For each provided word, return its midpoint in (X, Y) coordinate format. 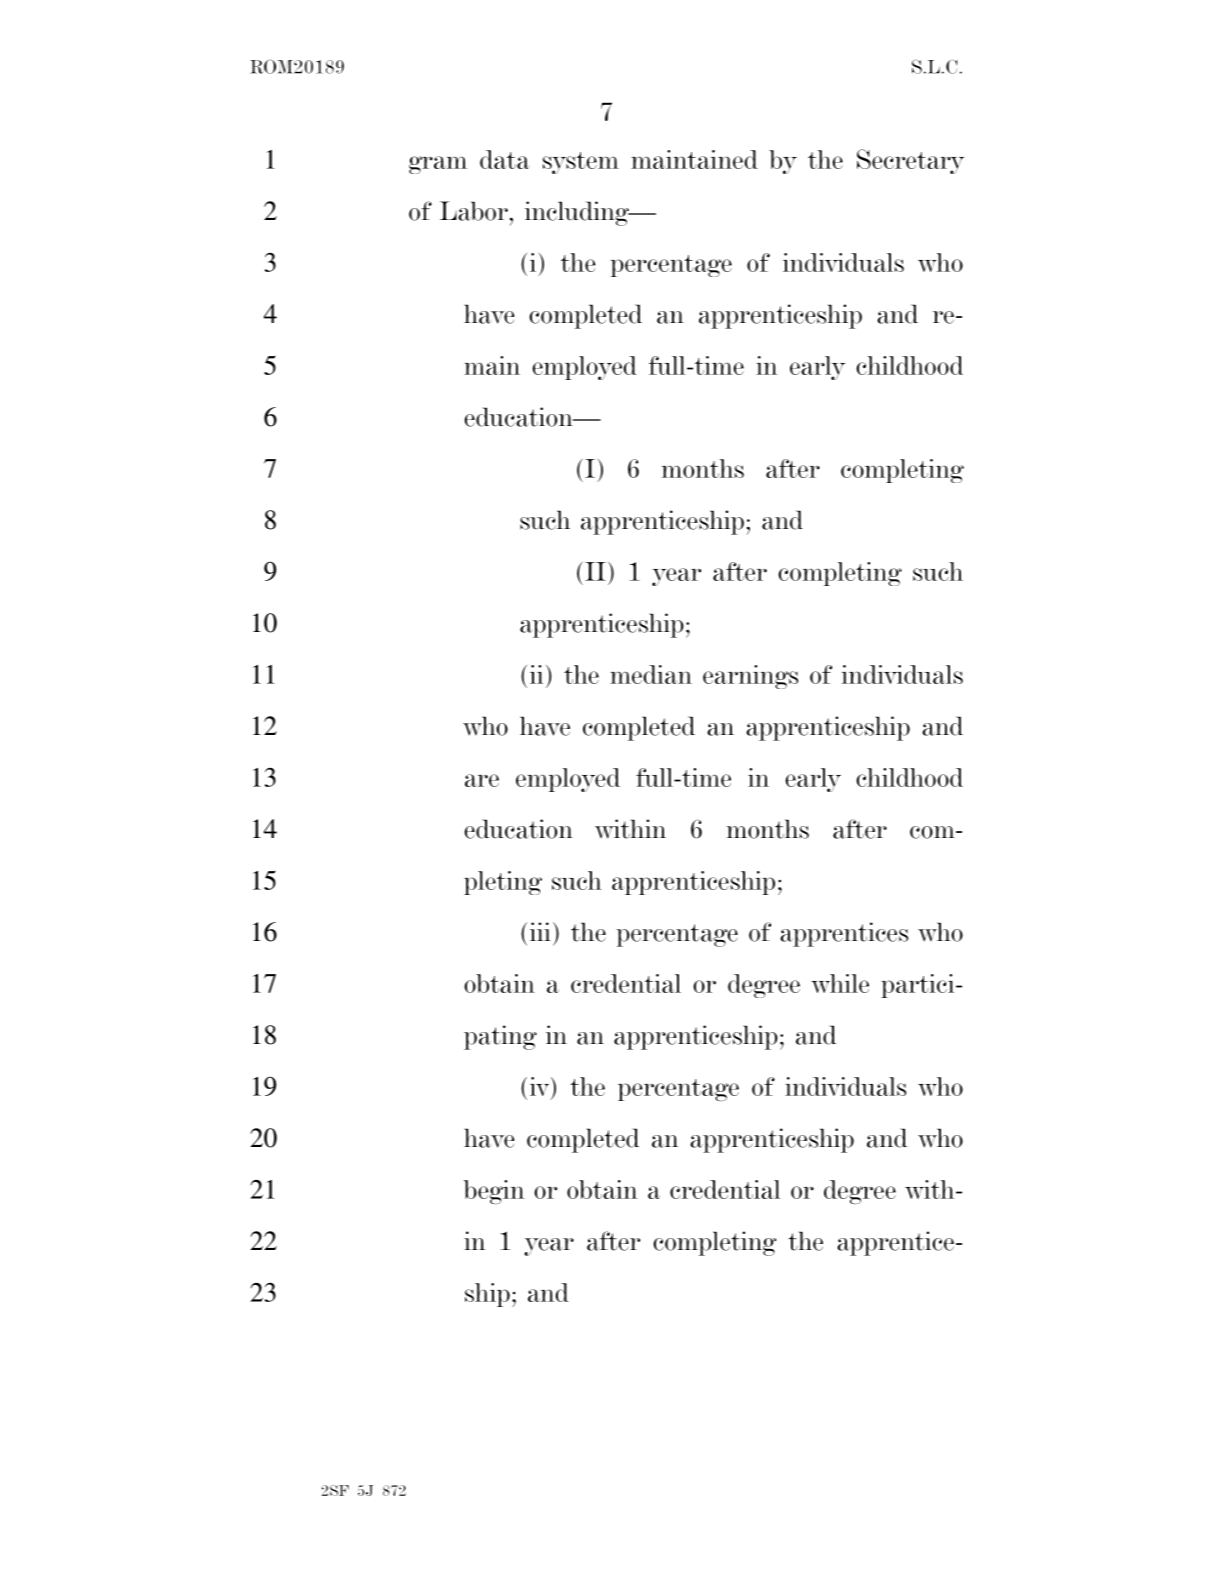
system (581, 163)
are (482, 780)
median (651, 674)
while (840, 983)
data (504, 159)
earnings (750, 677)
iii (540, 931)
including (578, 213)
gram (438, 165)
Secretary (910, 161)
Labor (474, 211)
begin (494, 1192)
